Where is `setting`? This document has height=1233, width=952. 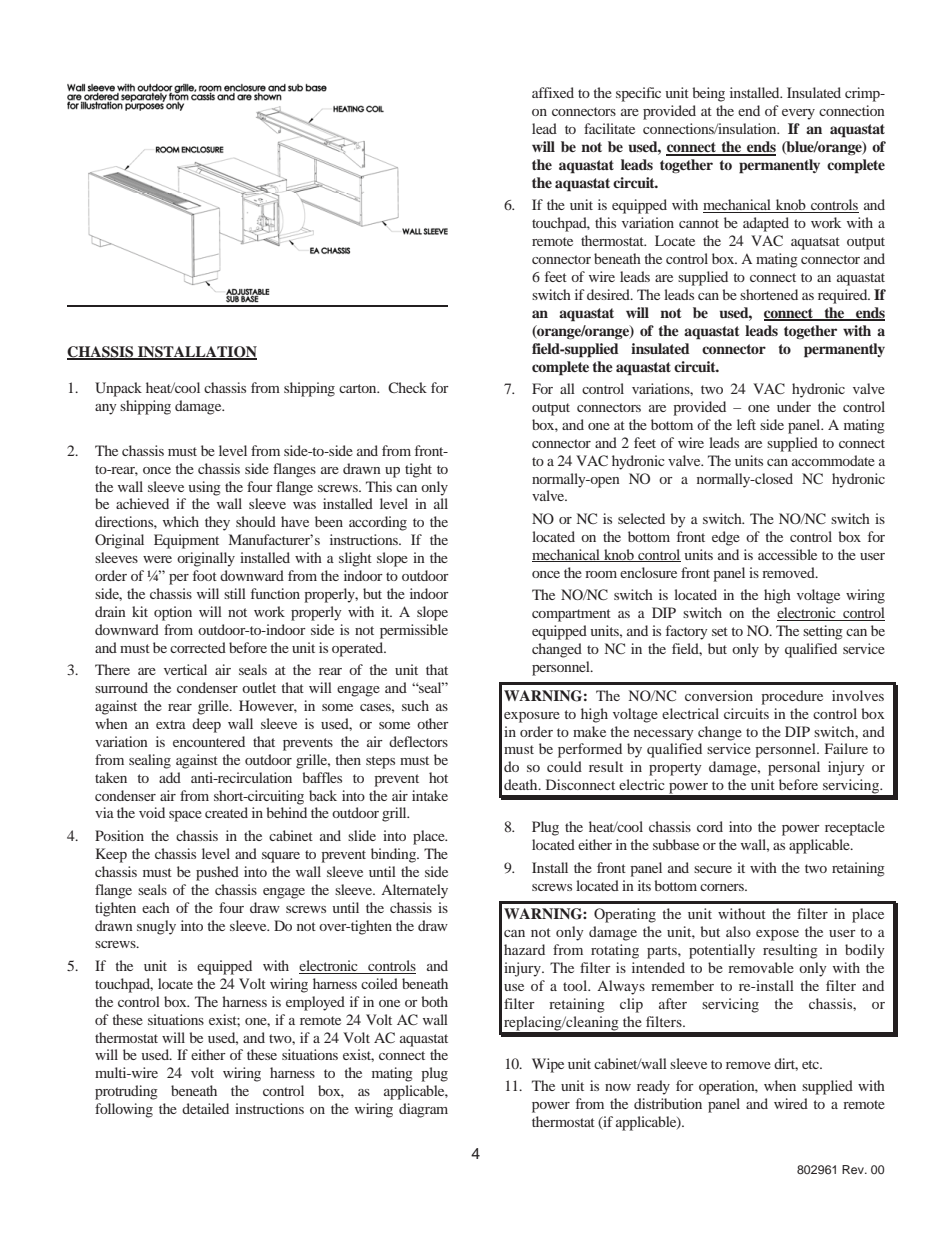
setting is located at coordinates (823, 632).
